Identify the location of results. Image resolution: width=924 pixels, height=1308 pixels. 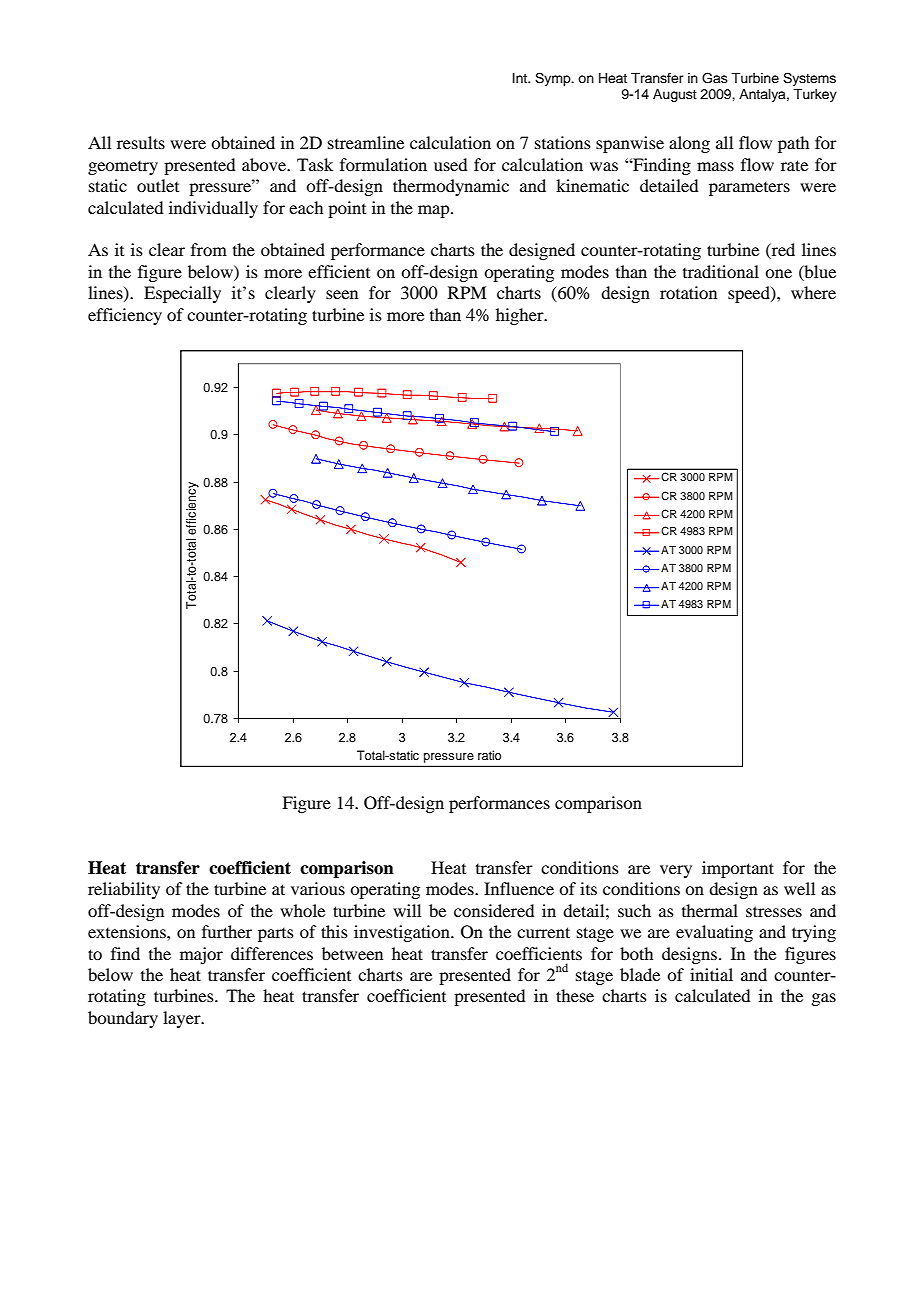
(141, 142).
